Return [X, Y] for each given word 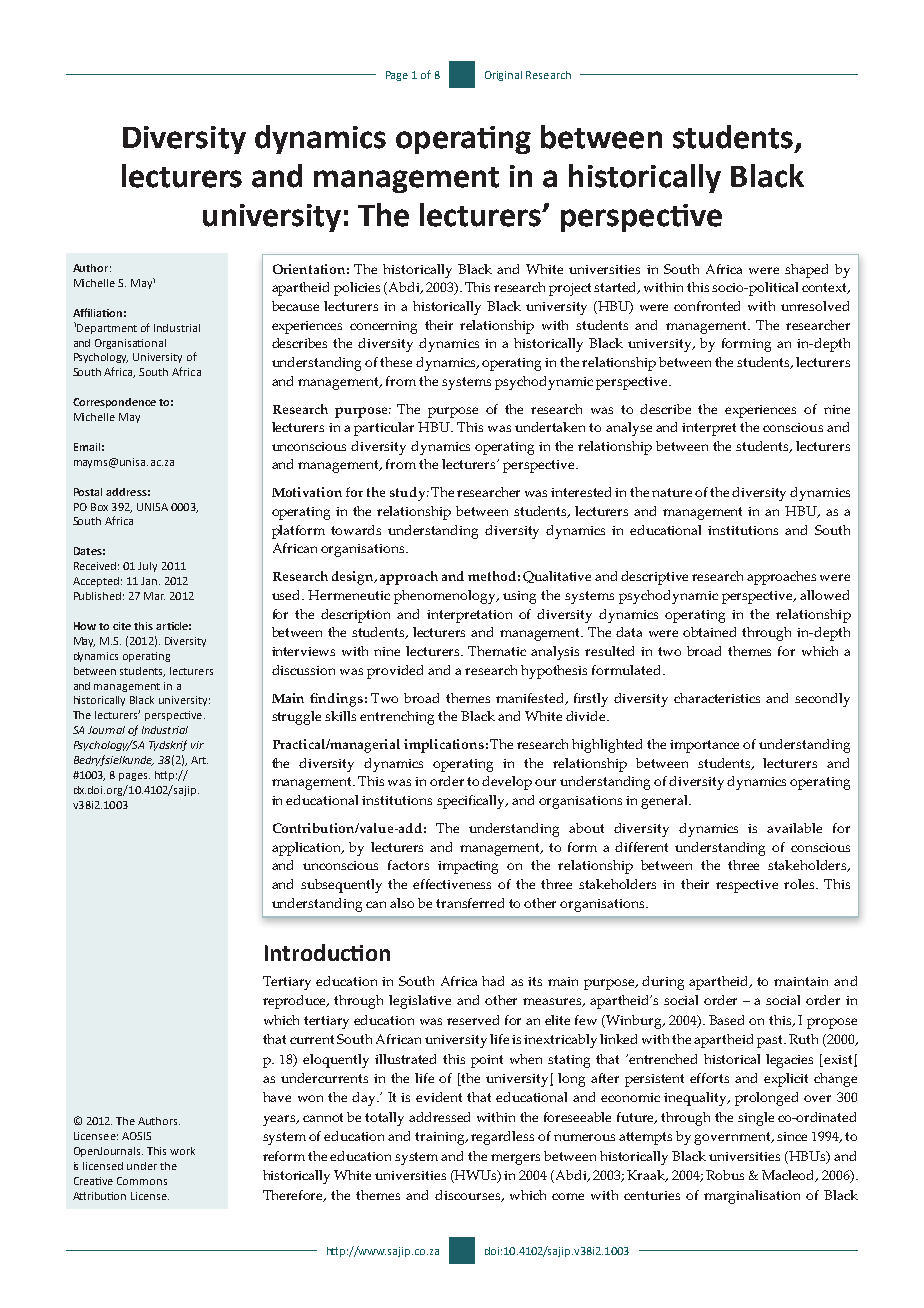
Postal [88, 492]
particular [384, 429]
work [182, 1151]
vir [197, 745]
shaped [806, 271]
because [295, 306]
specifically [472, 802]
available [794, 828]
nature [672, 492]
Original [503, 76]
